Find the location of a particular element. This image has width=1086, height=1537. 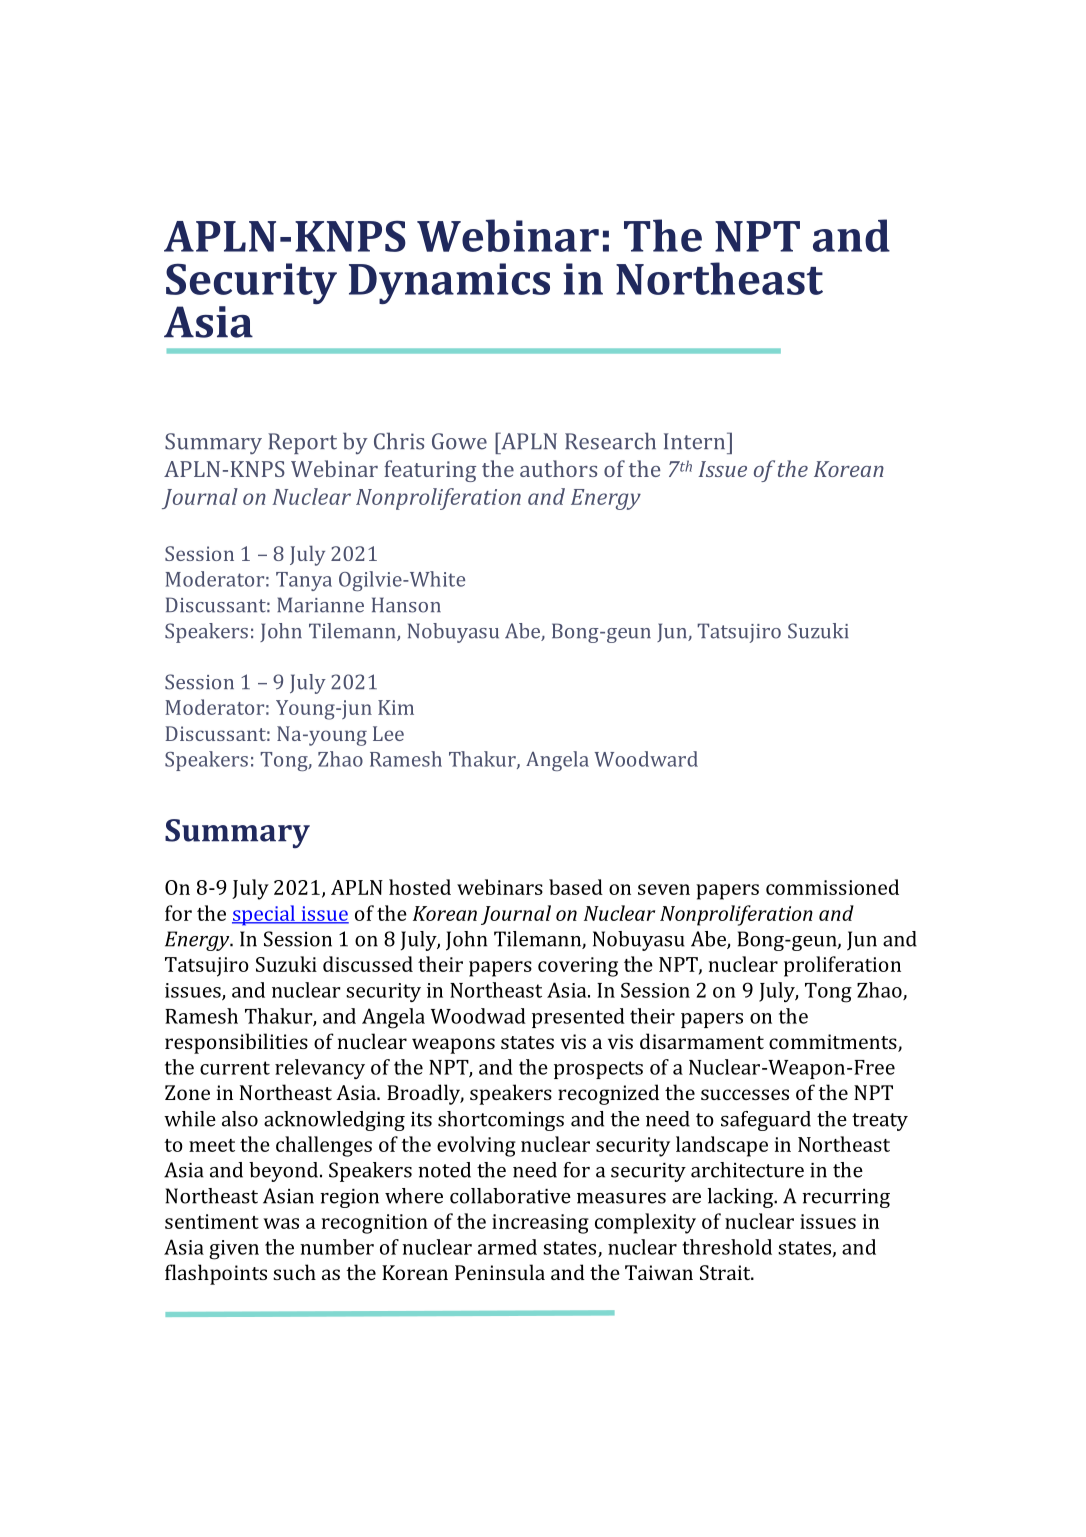

special is located at coordinates (264, 915).
